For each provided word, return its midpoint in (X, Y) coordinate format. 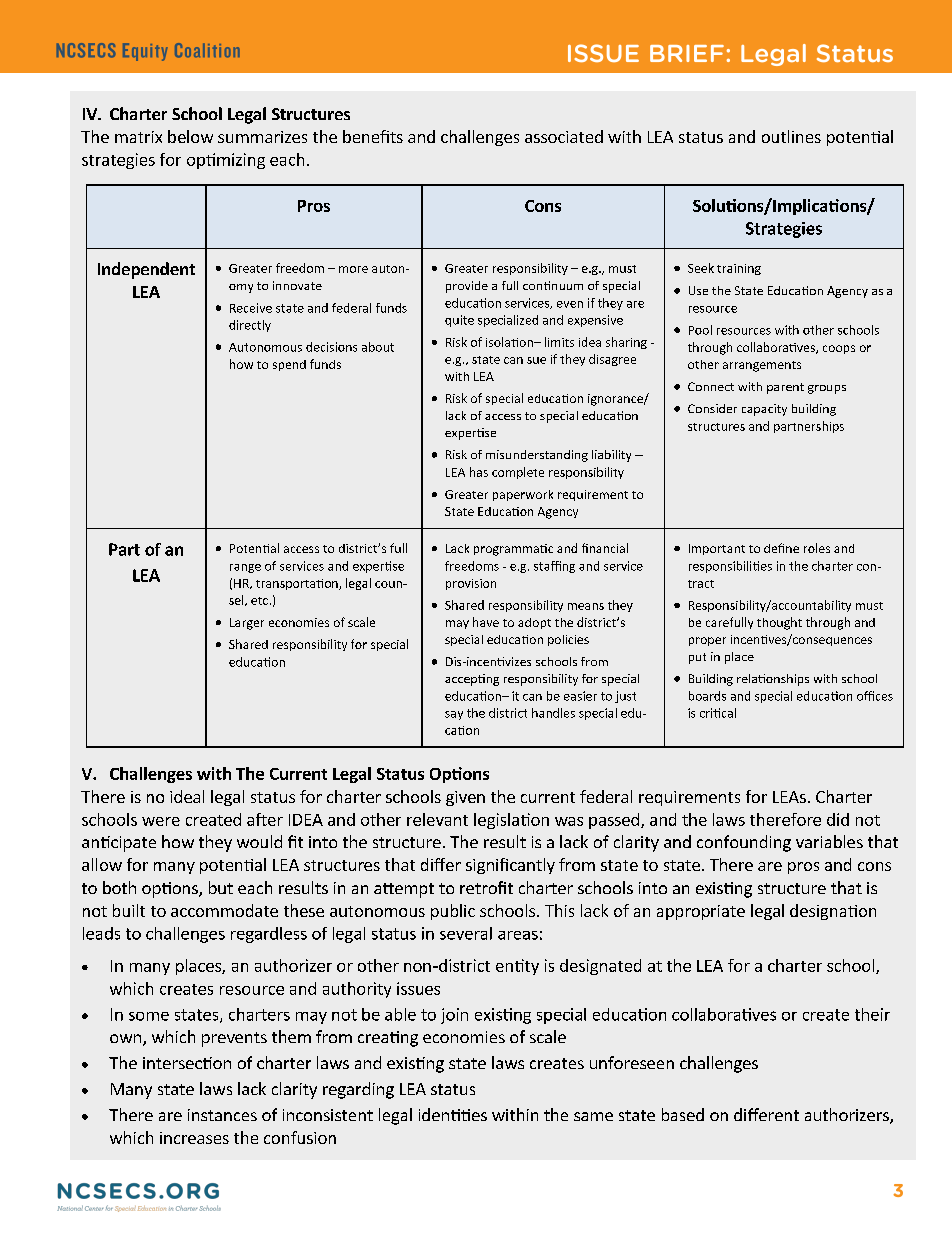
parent (785, 388)
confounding (744, 843)
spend (289, 365)
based (683, 1114)
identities (453, 1114)
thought (779, 623)
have (486, 622)
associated (564, 136)
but (221, 887)
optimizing (226, 161)
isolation (510, 342)
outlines (791, 136)
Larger (247, 624)
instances (222, 1115)
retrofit (486, 887)
